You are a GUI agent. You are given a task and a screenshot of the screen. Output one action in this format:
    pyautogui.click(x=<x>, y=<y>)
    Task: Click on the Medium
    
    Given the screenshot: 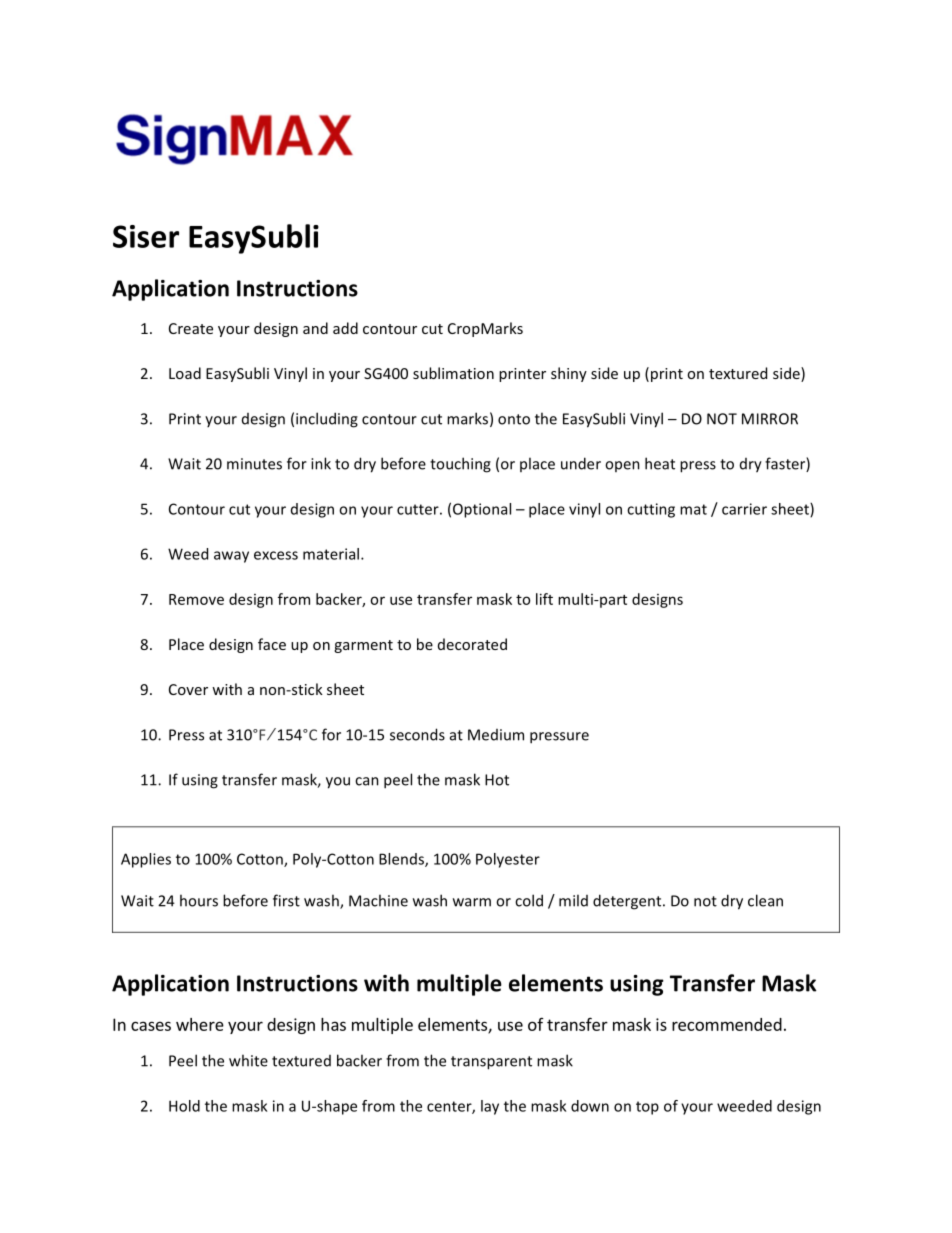 What is the action you would take?
    pyautogui.click(x=496, y=735)
